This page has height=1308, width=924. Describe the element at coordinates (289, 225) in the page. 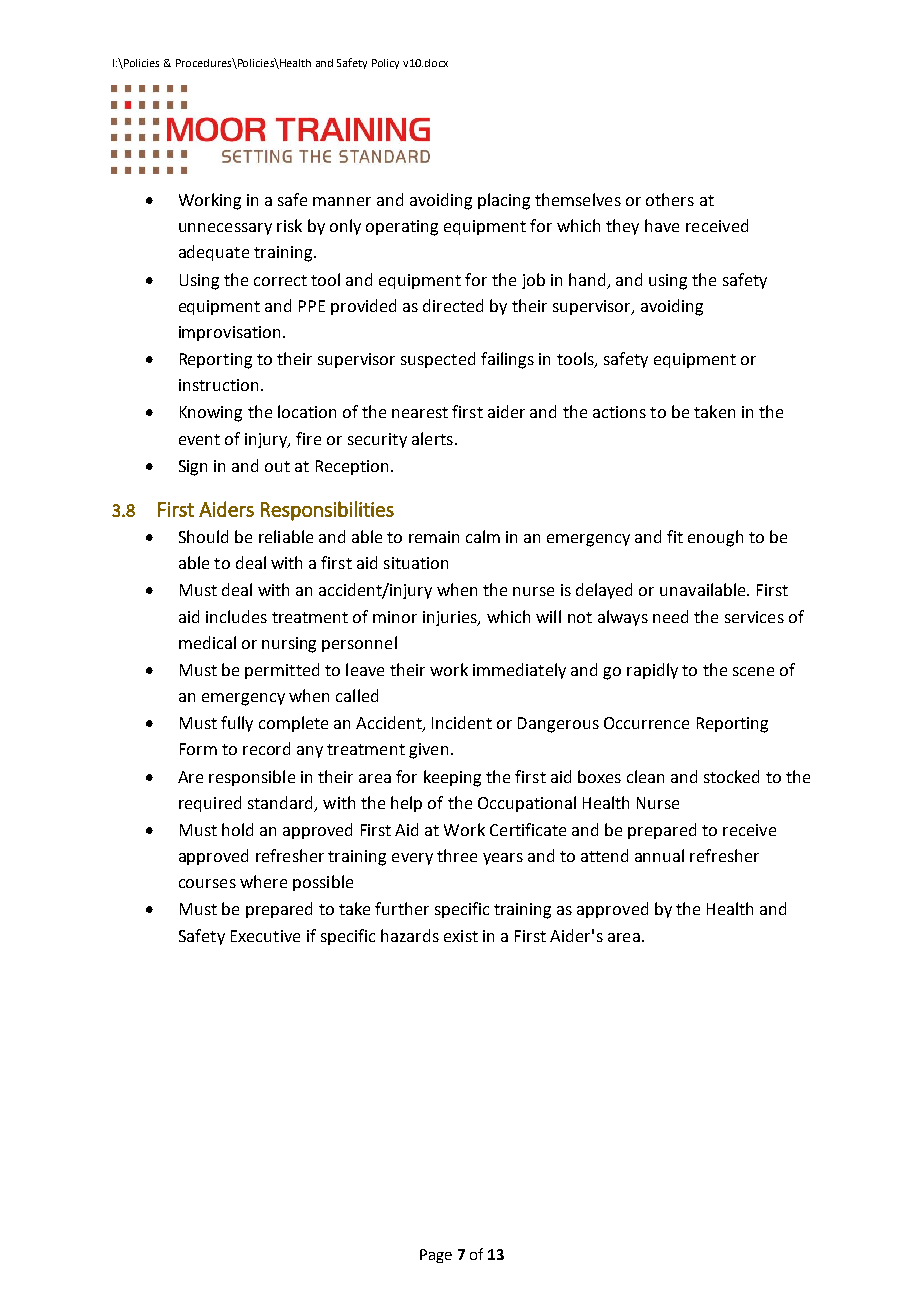

I see `risk` at that location.
